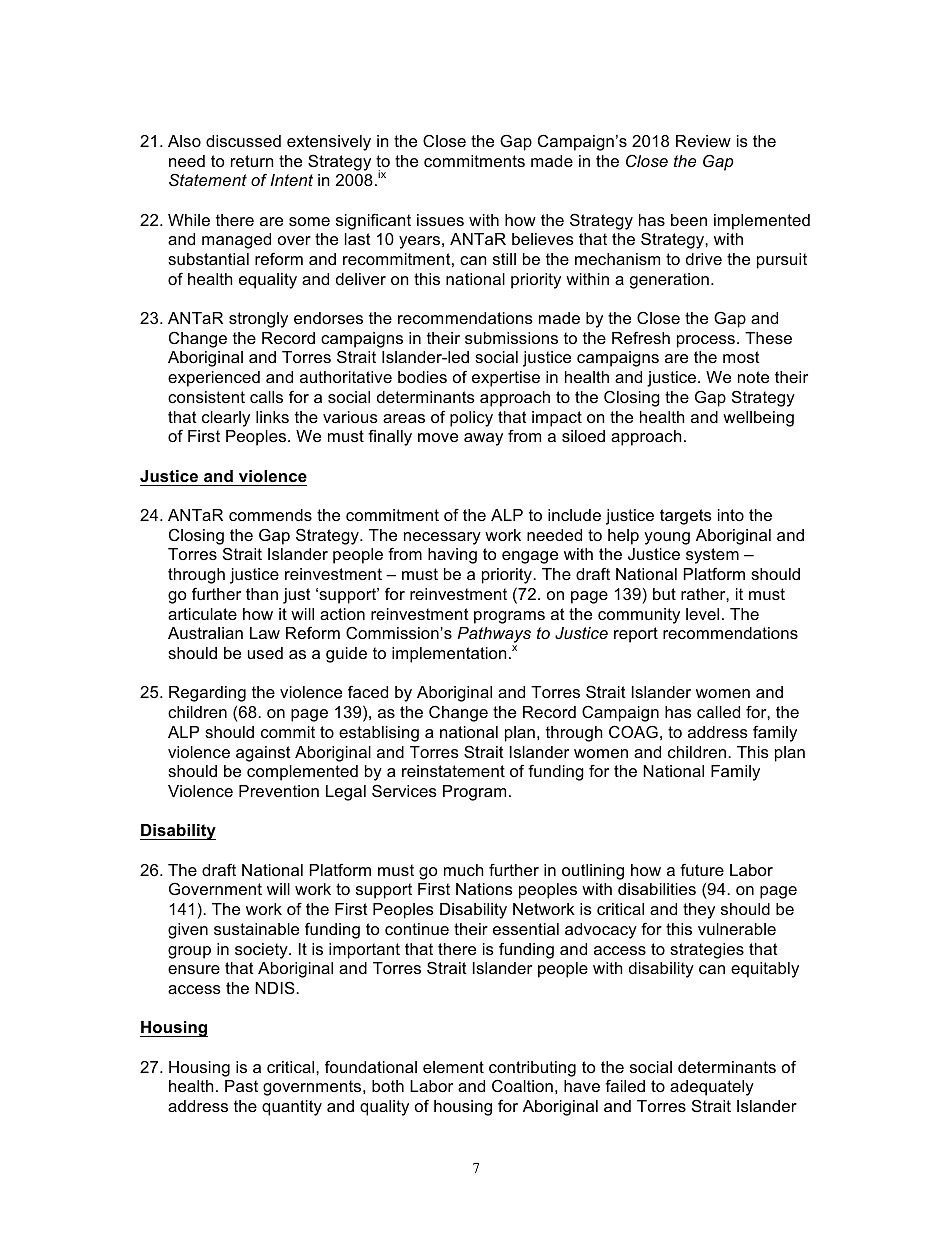 This document has height=1233, width=952. What do you see at coordinates (703, 141) in the document?
I see `Review` at bounding box center [703, 141].
